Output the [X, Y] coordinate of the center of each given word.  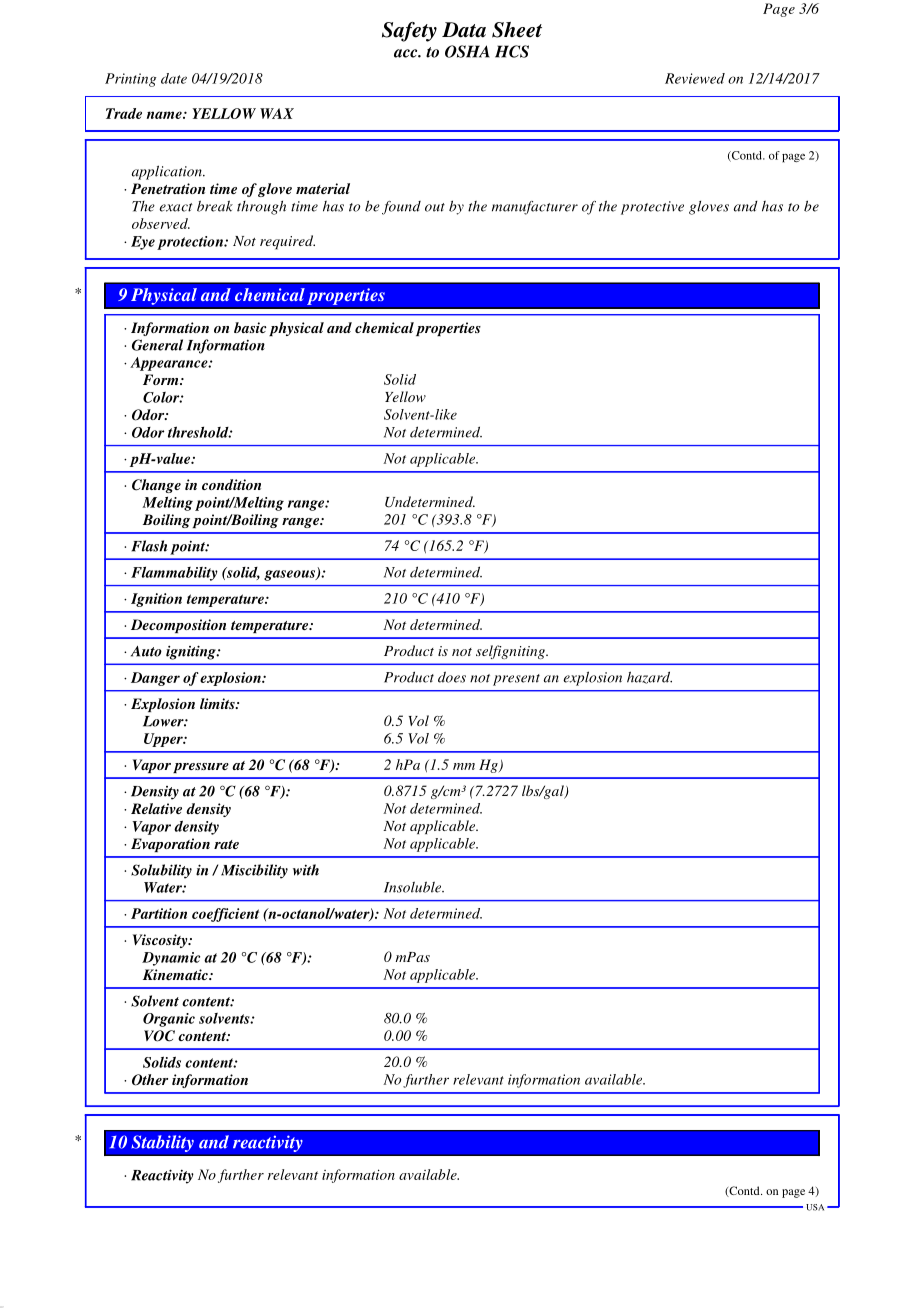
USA [815, 1207]
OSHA [467, 51]
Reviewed [695, 78]
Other [150, 1080]
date [174, 78]
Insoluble [414, 887]
